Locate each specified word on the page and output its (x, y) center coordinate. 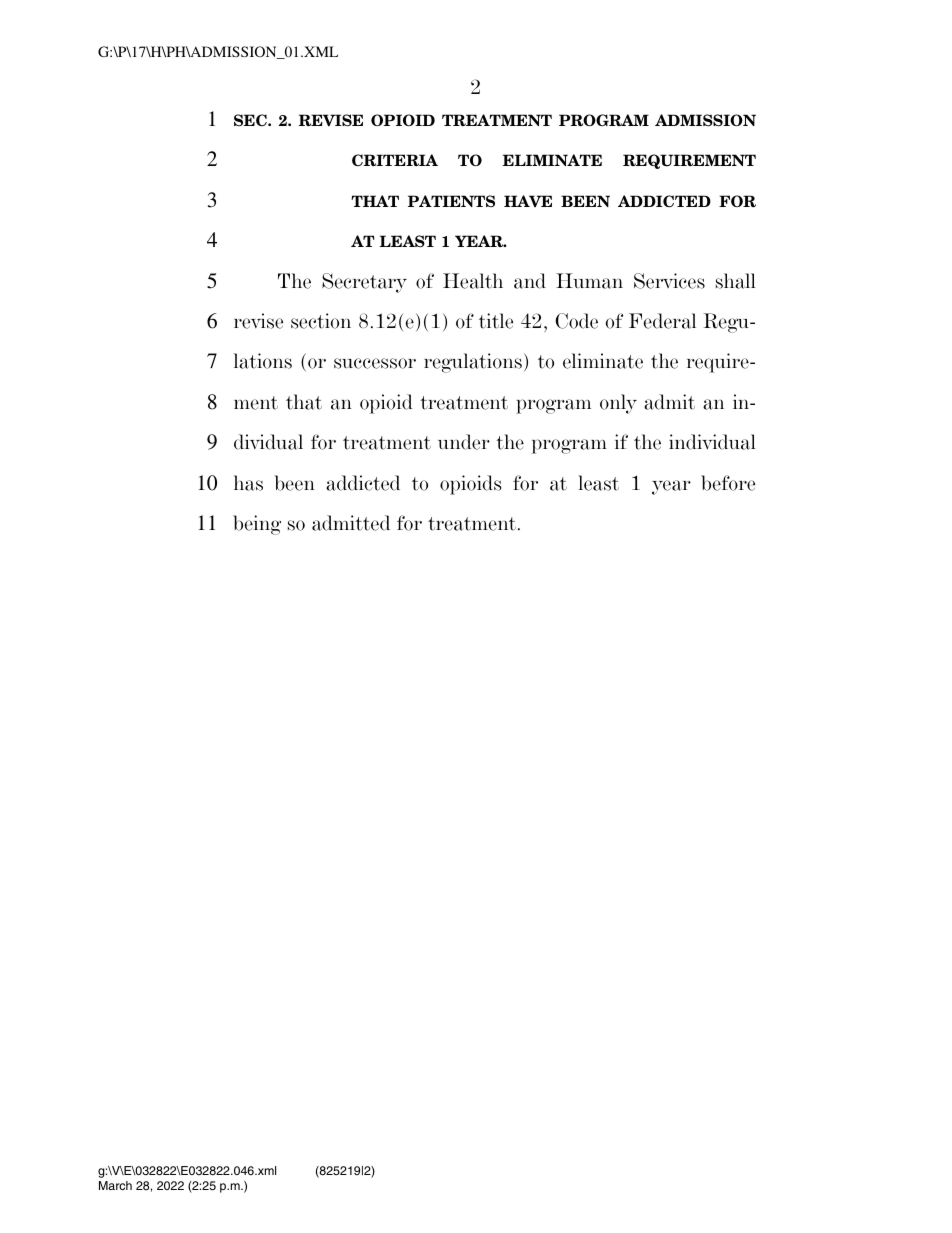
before (728, 483)
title (496, 321)
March (115, 1185)
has (248, 483)
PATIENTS (451, 201)
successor (375, 363)
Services (669, 281)
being (257, 525)
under (464, 442)
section (321, 321)
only (618, 404)
